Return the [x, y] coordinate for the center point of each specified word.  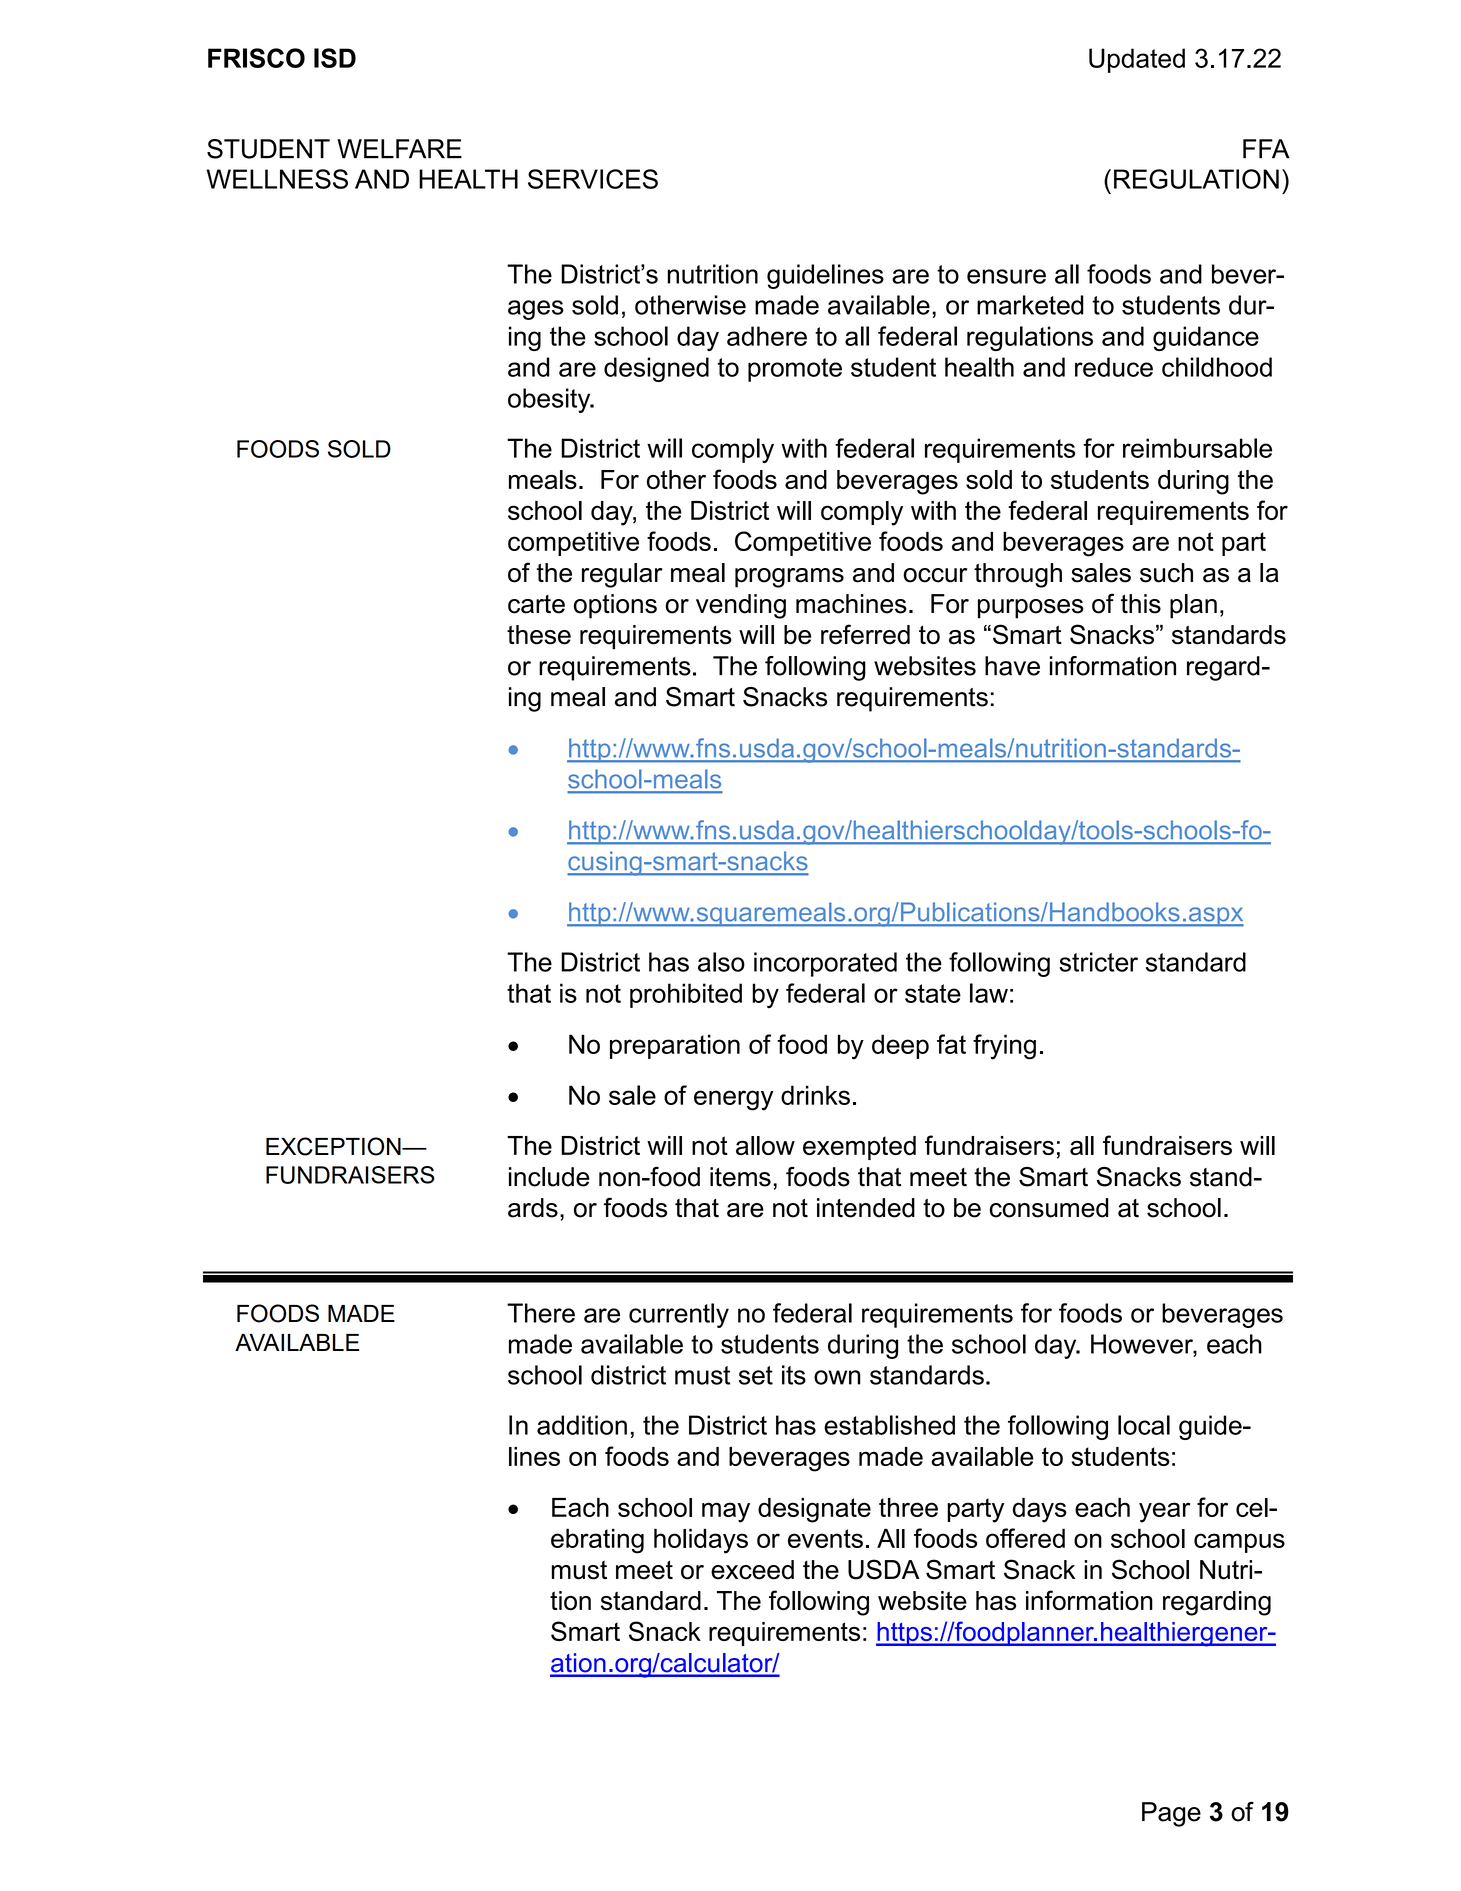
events [825, 1538]
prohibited [686, 995]
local [1144, 1425]
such [1166, 573]
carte [536, 604]
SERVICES [593, 179]
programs [789, 578]
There [541, 1313]
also [721, 962]
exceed [752, 1570]
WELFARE [399, 149]
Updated [1137, 60]
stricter [1098, 962]
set [756, 1375]
